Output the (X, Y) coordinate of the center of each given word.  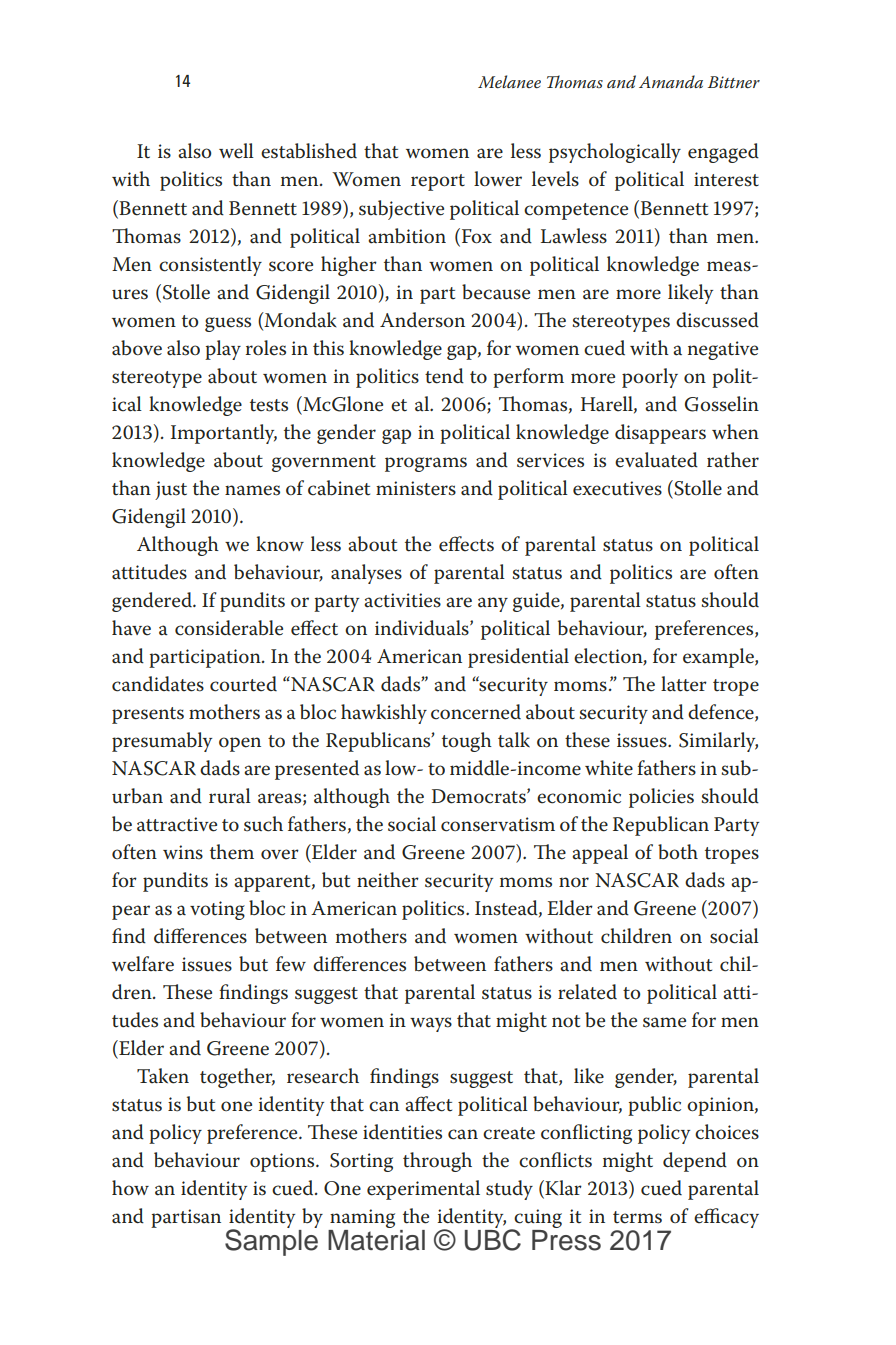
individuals (423, 628)
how (130, 1188)
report (438, 182)
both (678, 852)
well (236, 151)
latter (684, 684)
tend (444, 376)
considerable (229, 628)
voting (217, 910)
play (223, 350)
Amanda (671, 81)
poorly (650, 378)
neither (388, 880)
